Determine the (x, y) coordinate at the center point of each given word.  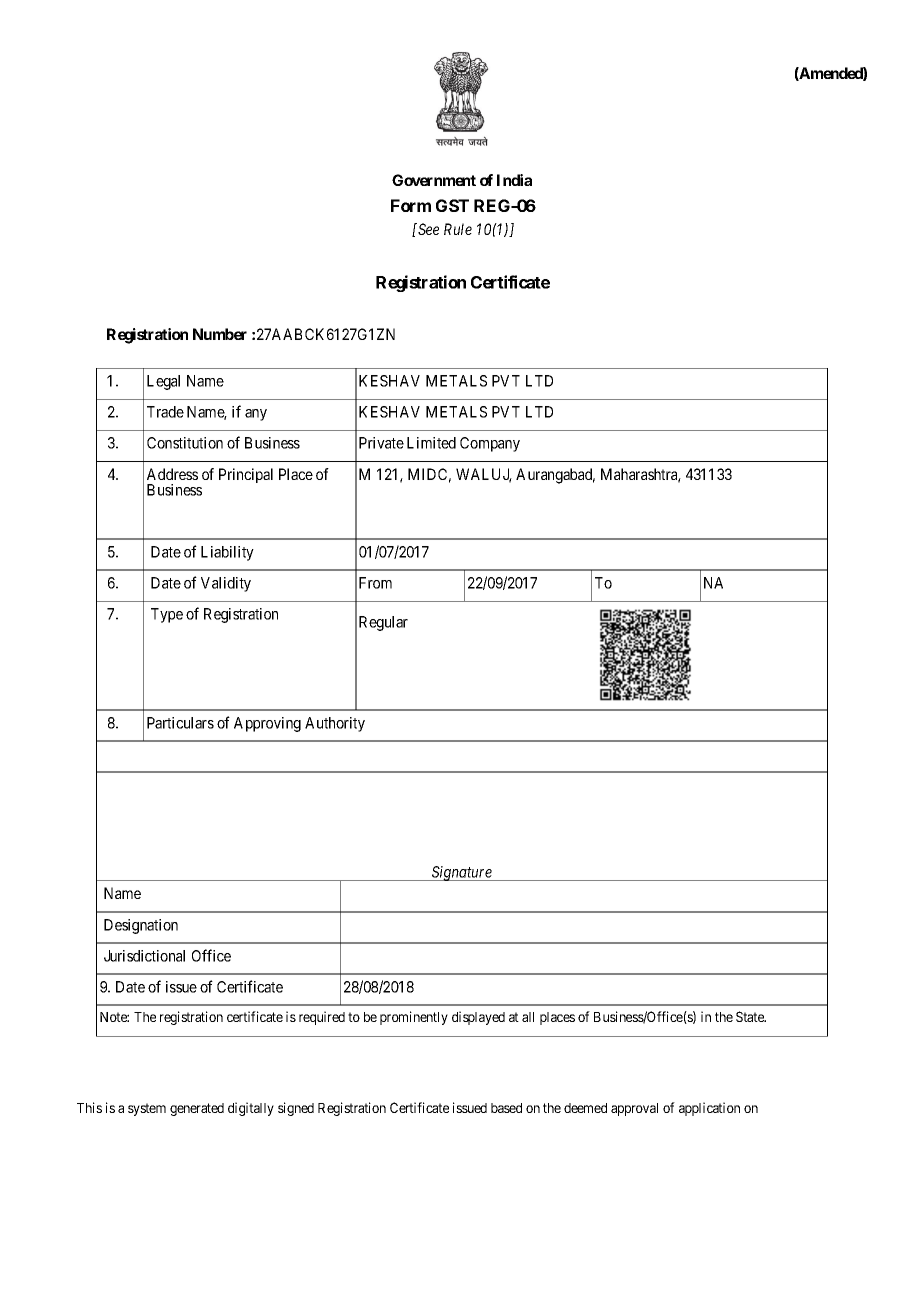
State (751, 1016)
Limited (431, 443)
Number (220, 334)
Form (411, 205)
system (147, 1109)
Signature (462, 873)
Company (490, 444)
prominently (414, 1018)
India (514, 180)
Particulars (180, 723)
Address (172, 474)
